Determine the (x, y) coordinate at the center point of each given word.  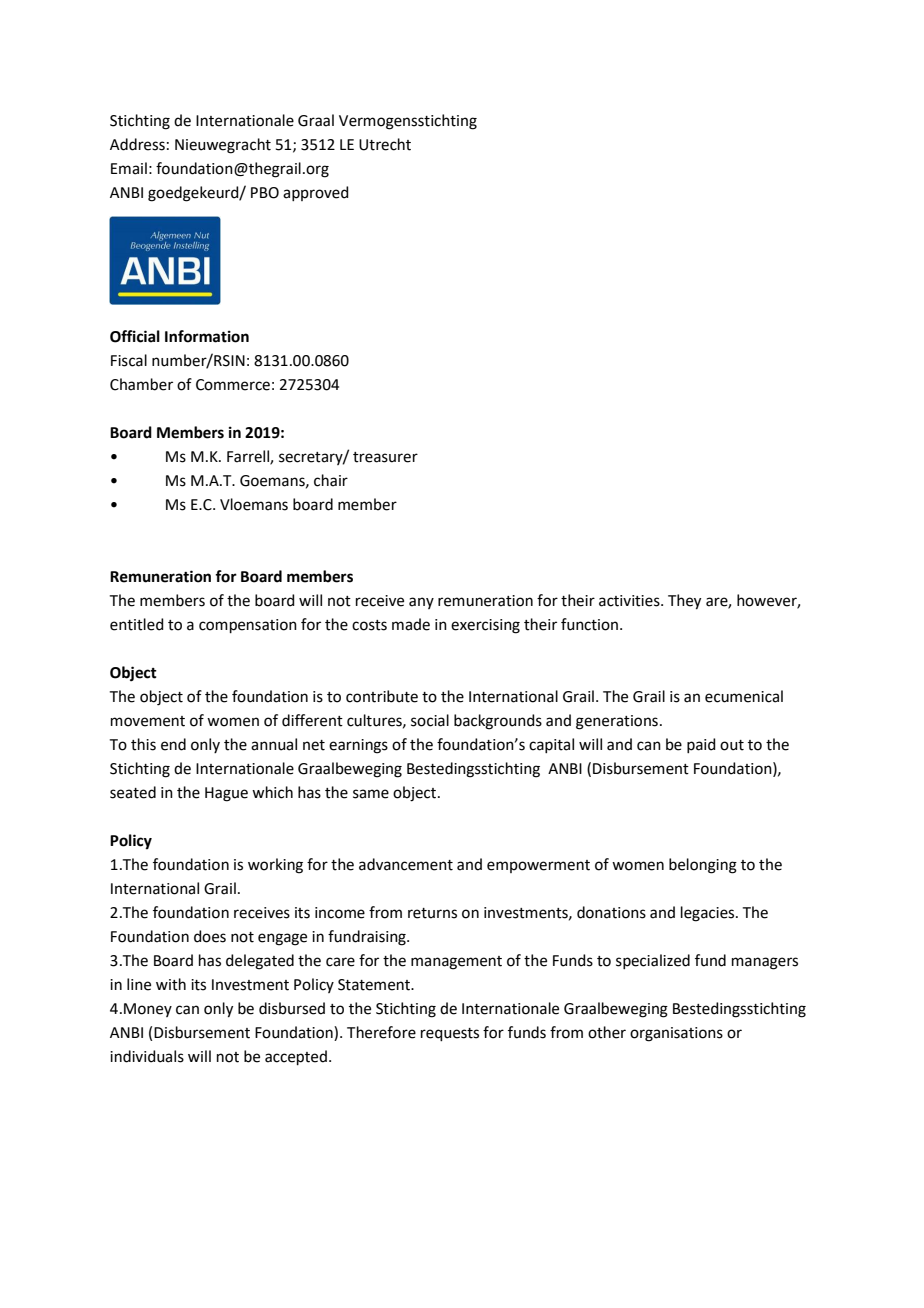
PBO (265, 193)
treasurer (385, 457)
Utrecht (385, 144)
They (684, 602)
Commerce (233, 385)
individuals (147, 1056)
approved (316, 193)
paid (701, 745)
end (173, 744)
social (430, 720)
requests (450, 1034)
